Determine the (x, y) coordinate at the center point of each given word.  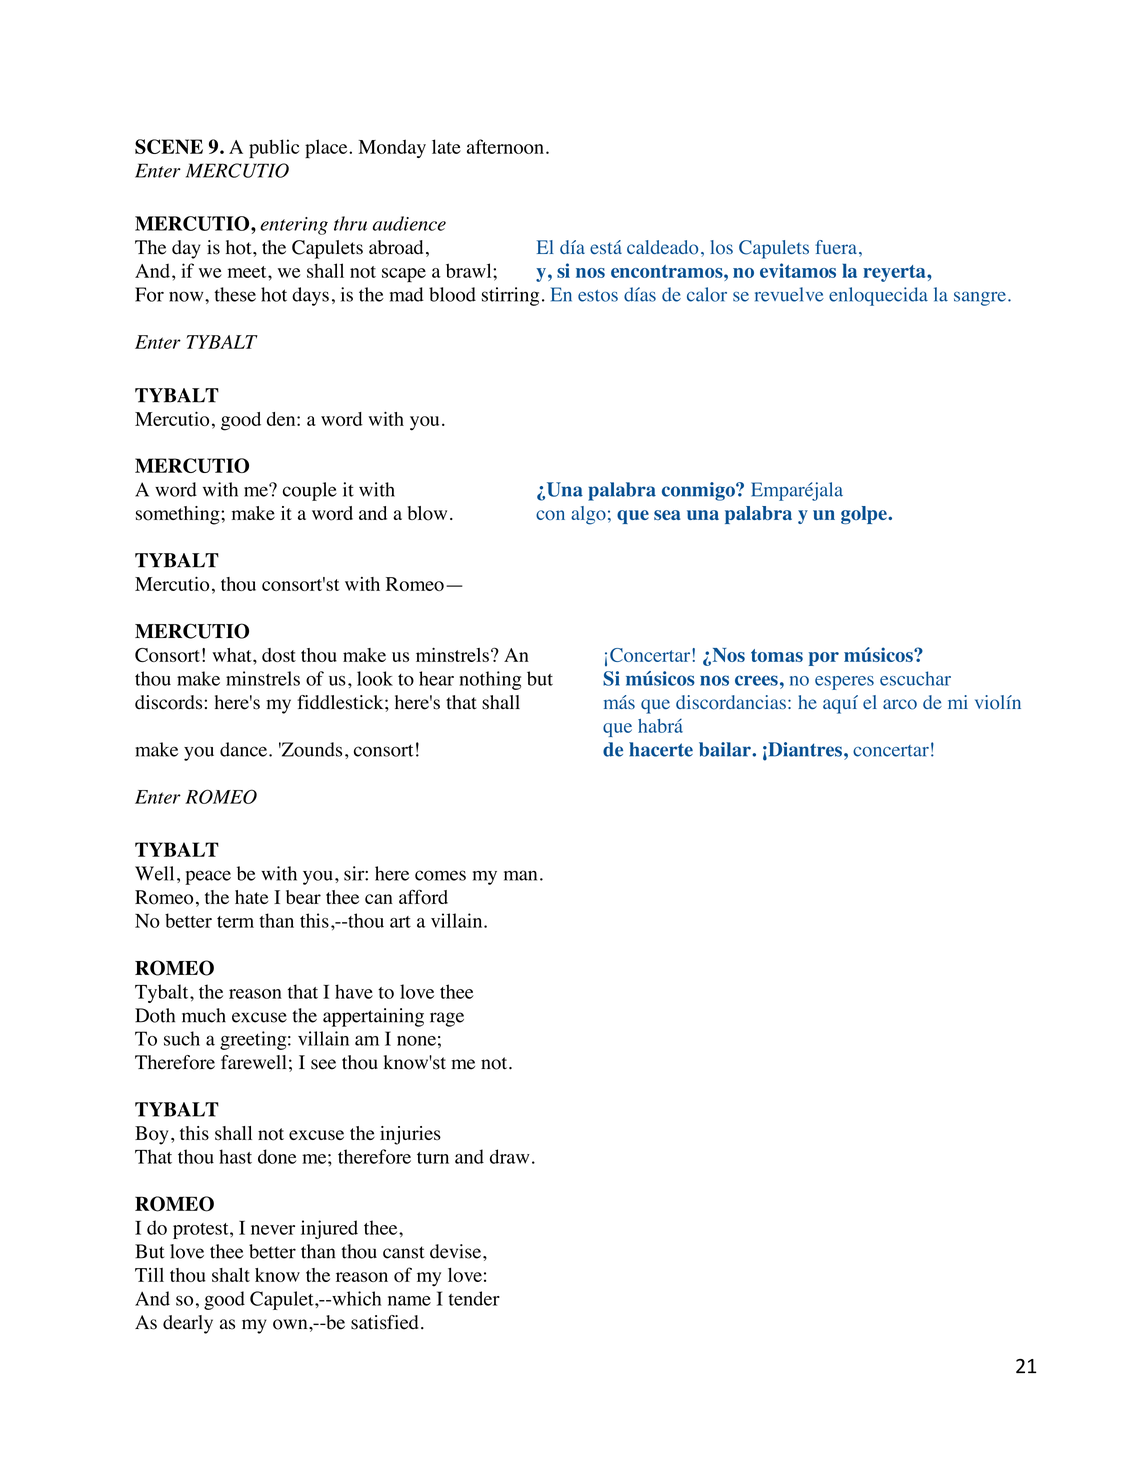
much (204, 1015)
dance (243, 749)
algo (588, 515)
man (520, 875)
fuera (836, 247)
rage (447, 1019)
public (274, 148)
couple (310, 491)
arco (900, 704)
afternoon (505, 146)
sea (667, 515)
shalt (231, 1274)
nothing (490, 680)
